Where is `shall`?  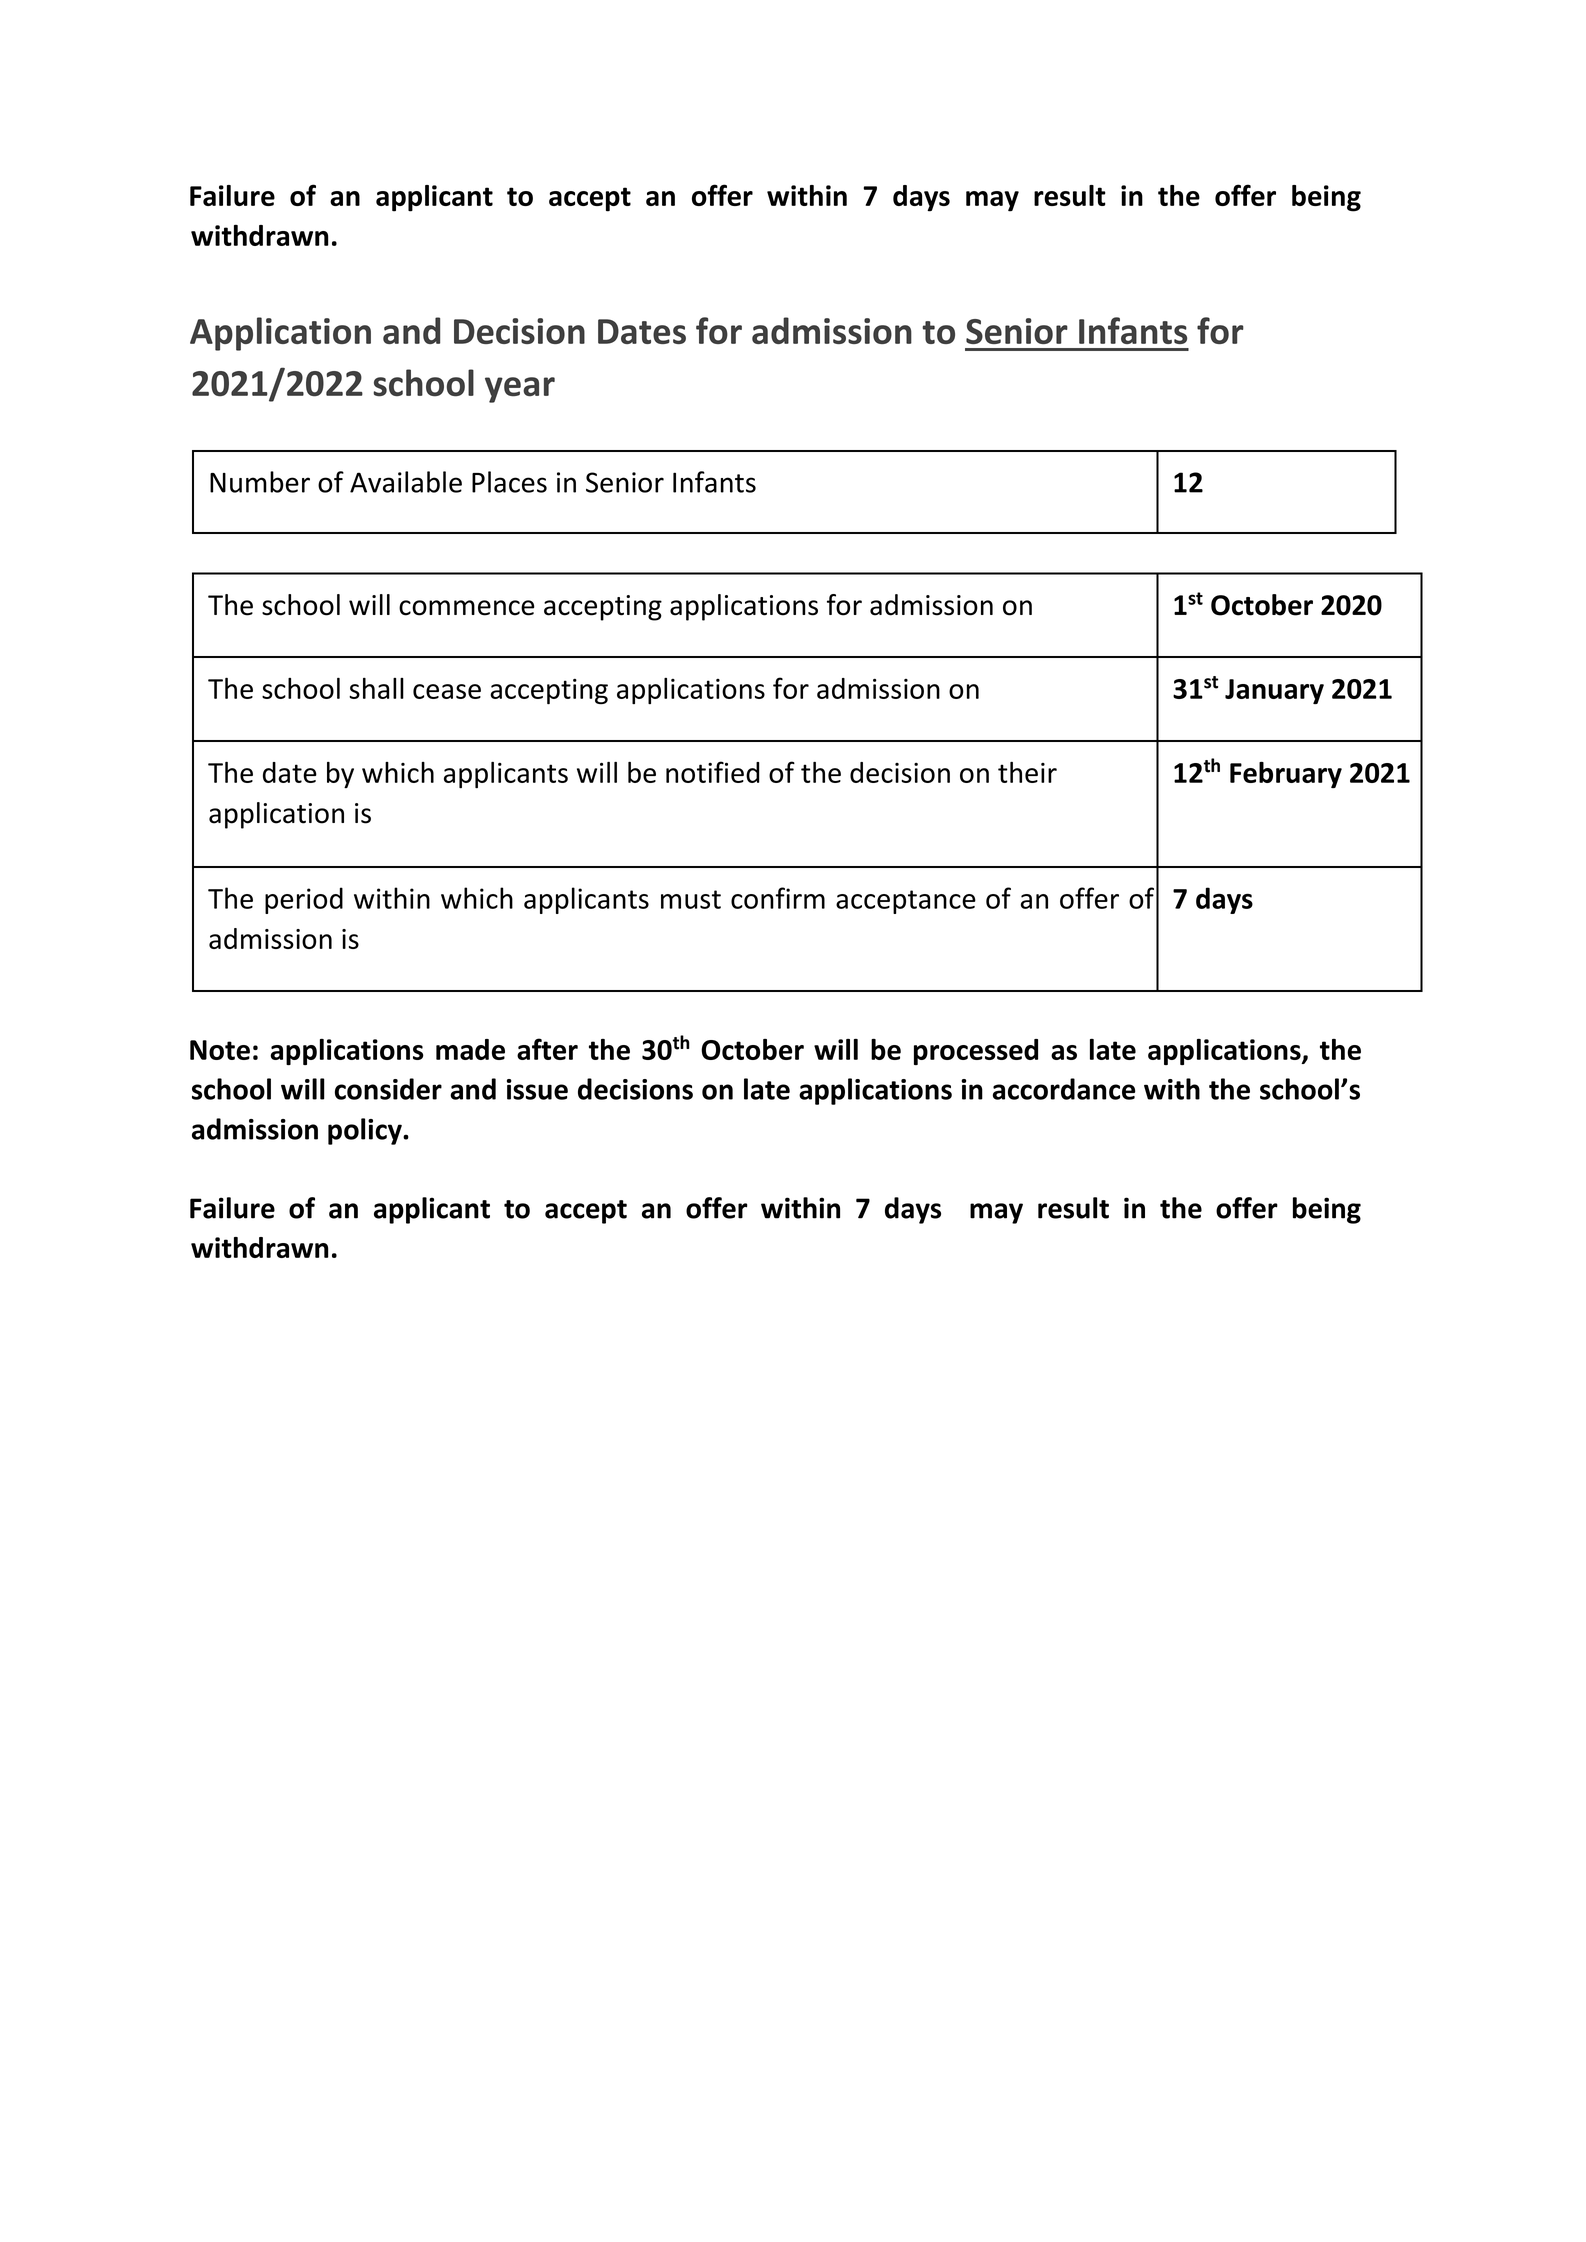 shall is located at coordinates (376, 688).
